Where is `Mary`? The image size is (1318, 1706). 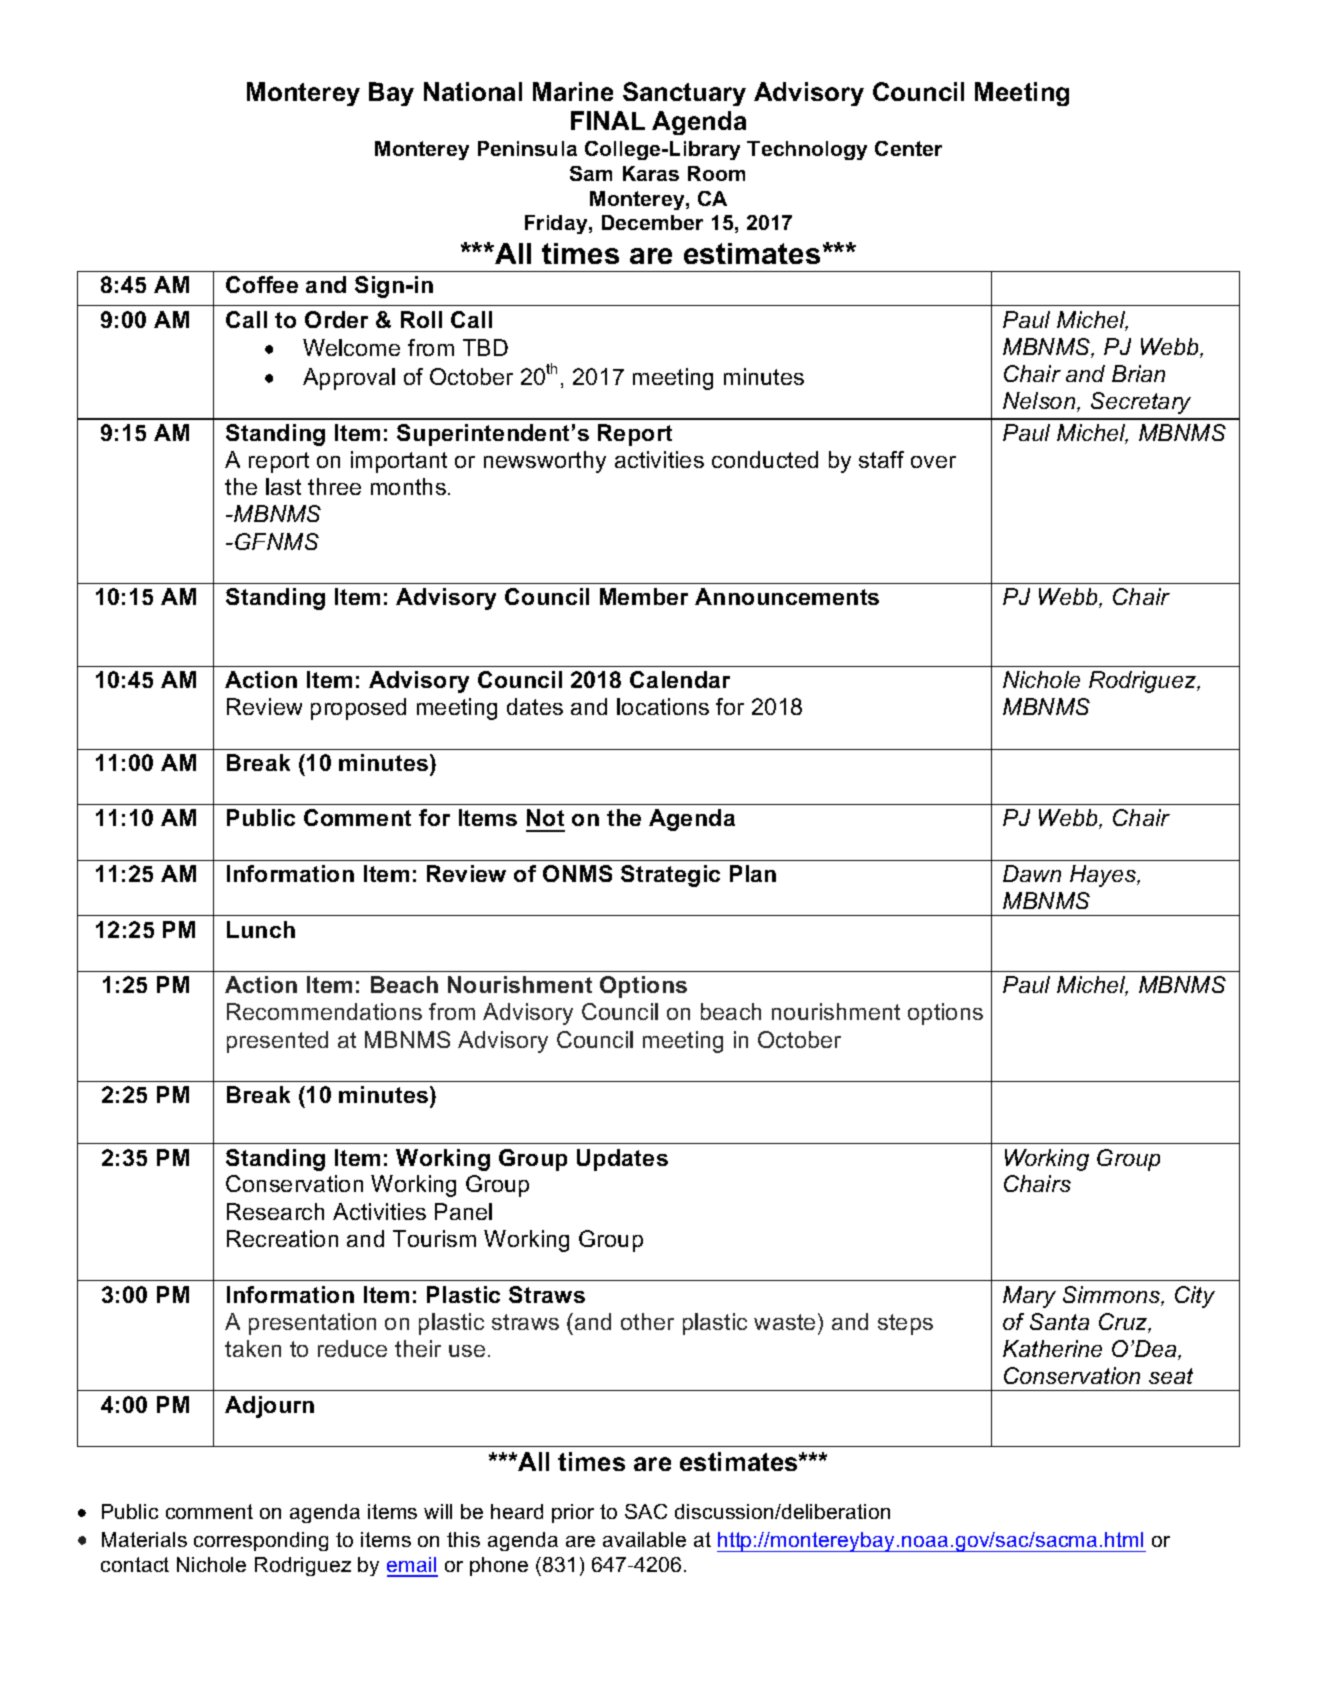
Mary is located at coordinates (1029, 1297).
